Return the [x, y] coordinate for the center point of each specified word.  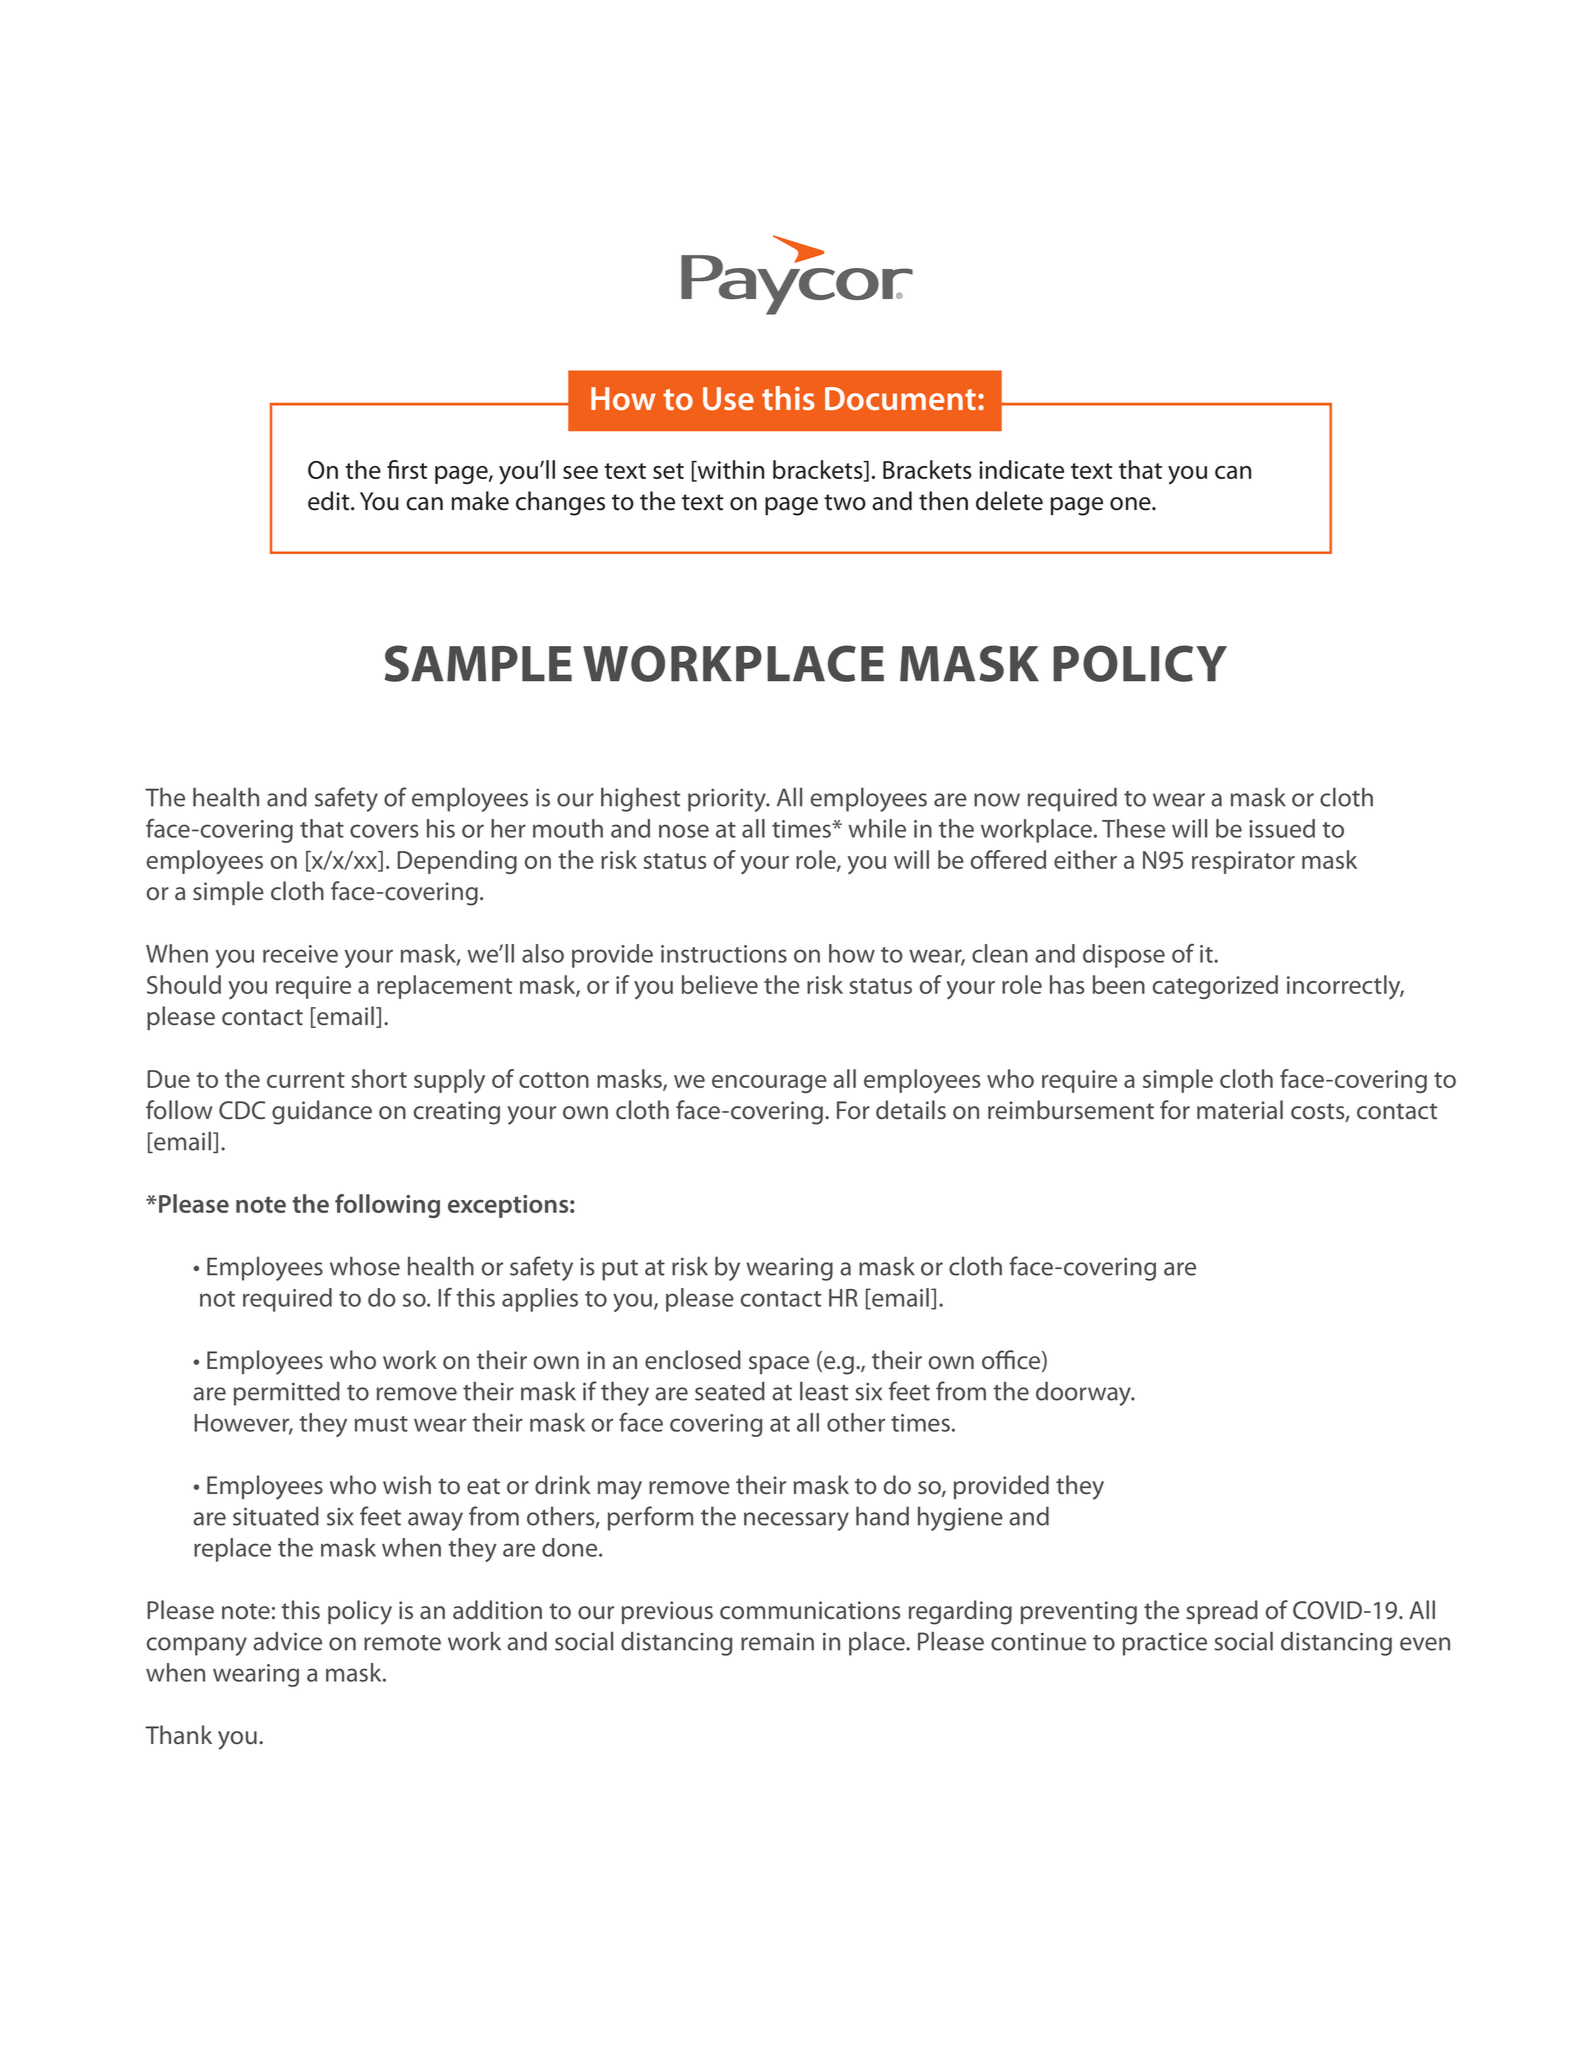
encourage [769, 1084]
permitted [287, 1394]
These [1133, 828]
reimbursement [1071, 1110]
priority [728, 800]
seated [730, 1391]
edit [330, 501]
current [306, 1080]
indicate [1021, 469]
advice [287, 1641]
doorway [1085, 1393]
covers [384, 831]
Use [728, 399]
